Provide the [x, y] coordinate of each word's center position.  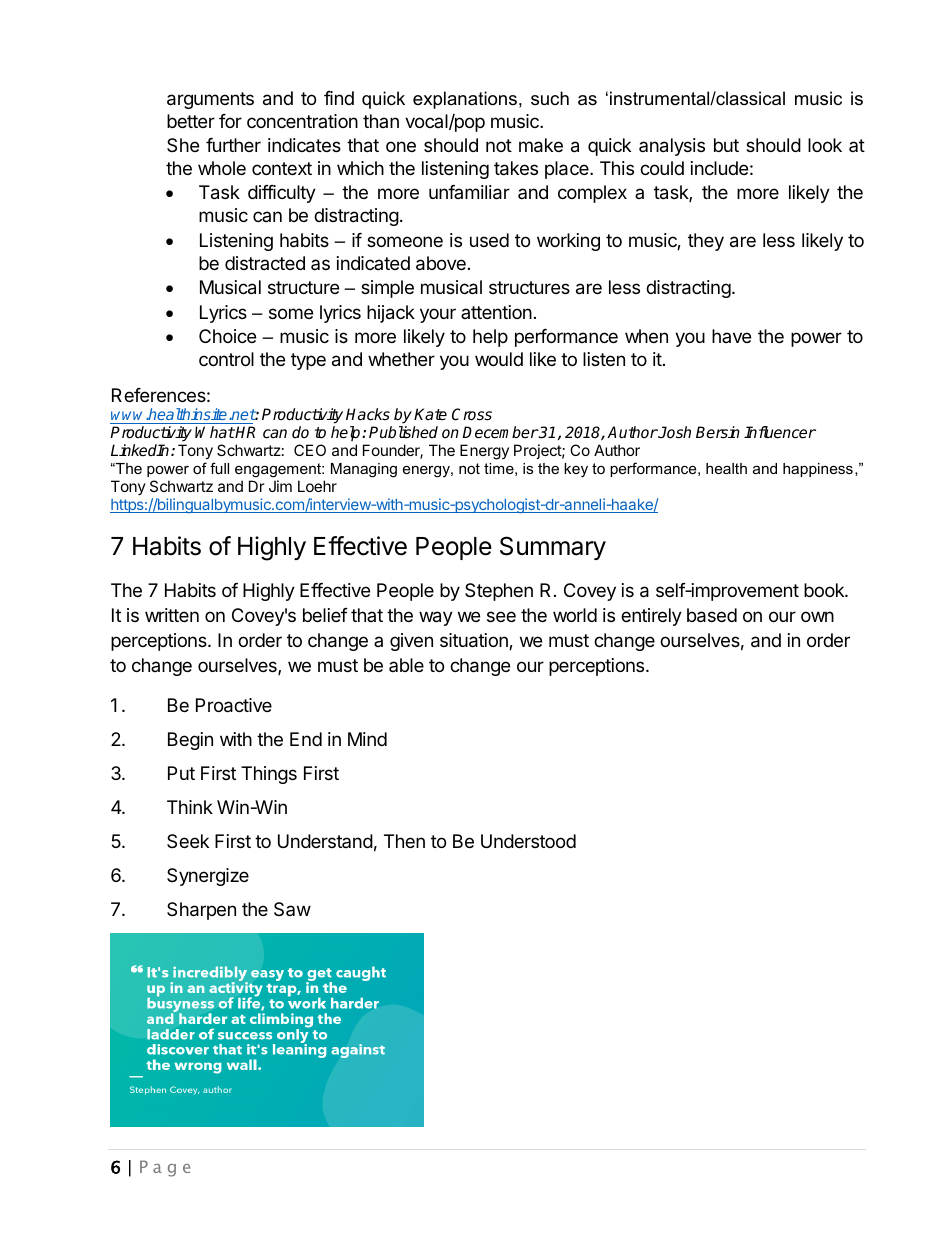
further [233, 145]
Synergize [208, 877]
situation [475, 641]
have [731, 336]
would [499, 359]
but [726, 145]
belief [325, 615]
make [541, 145]
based [712, 615]
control [226, 359]
